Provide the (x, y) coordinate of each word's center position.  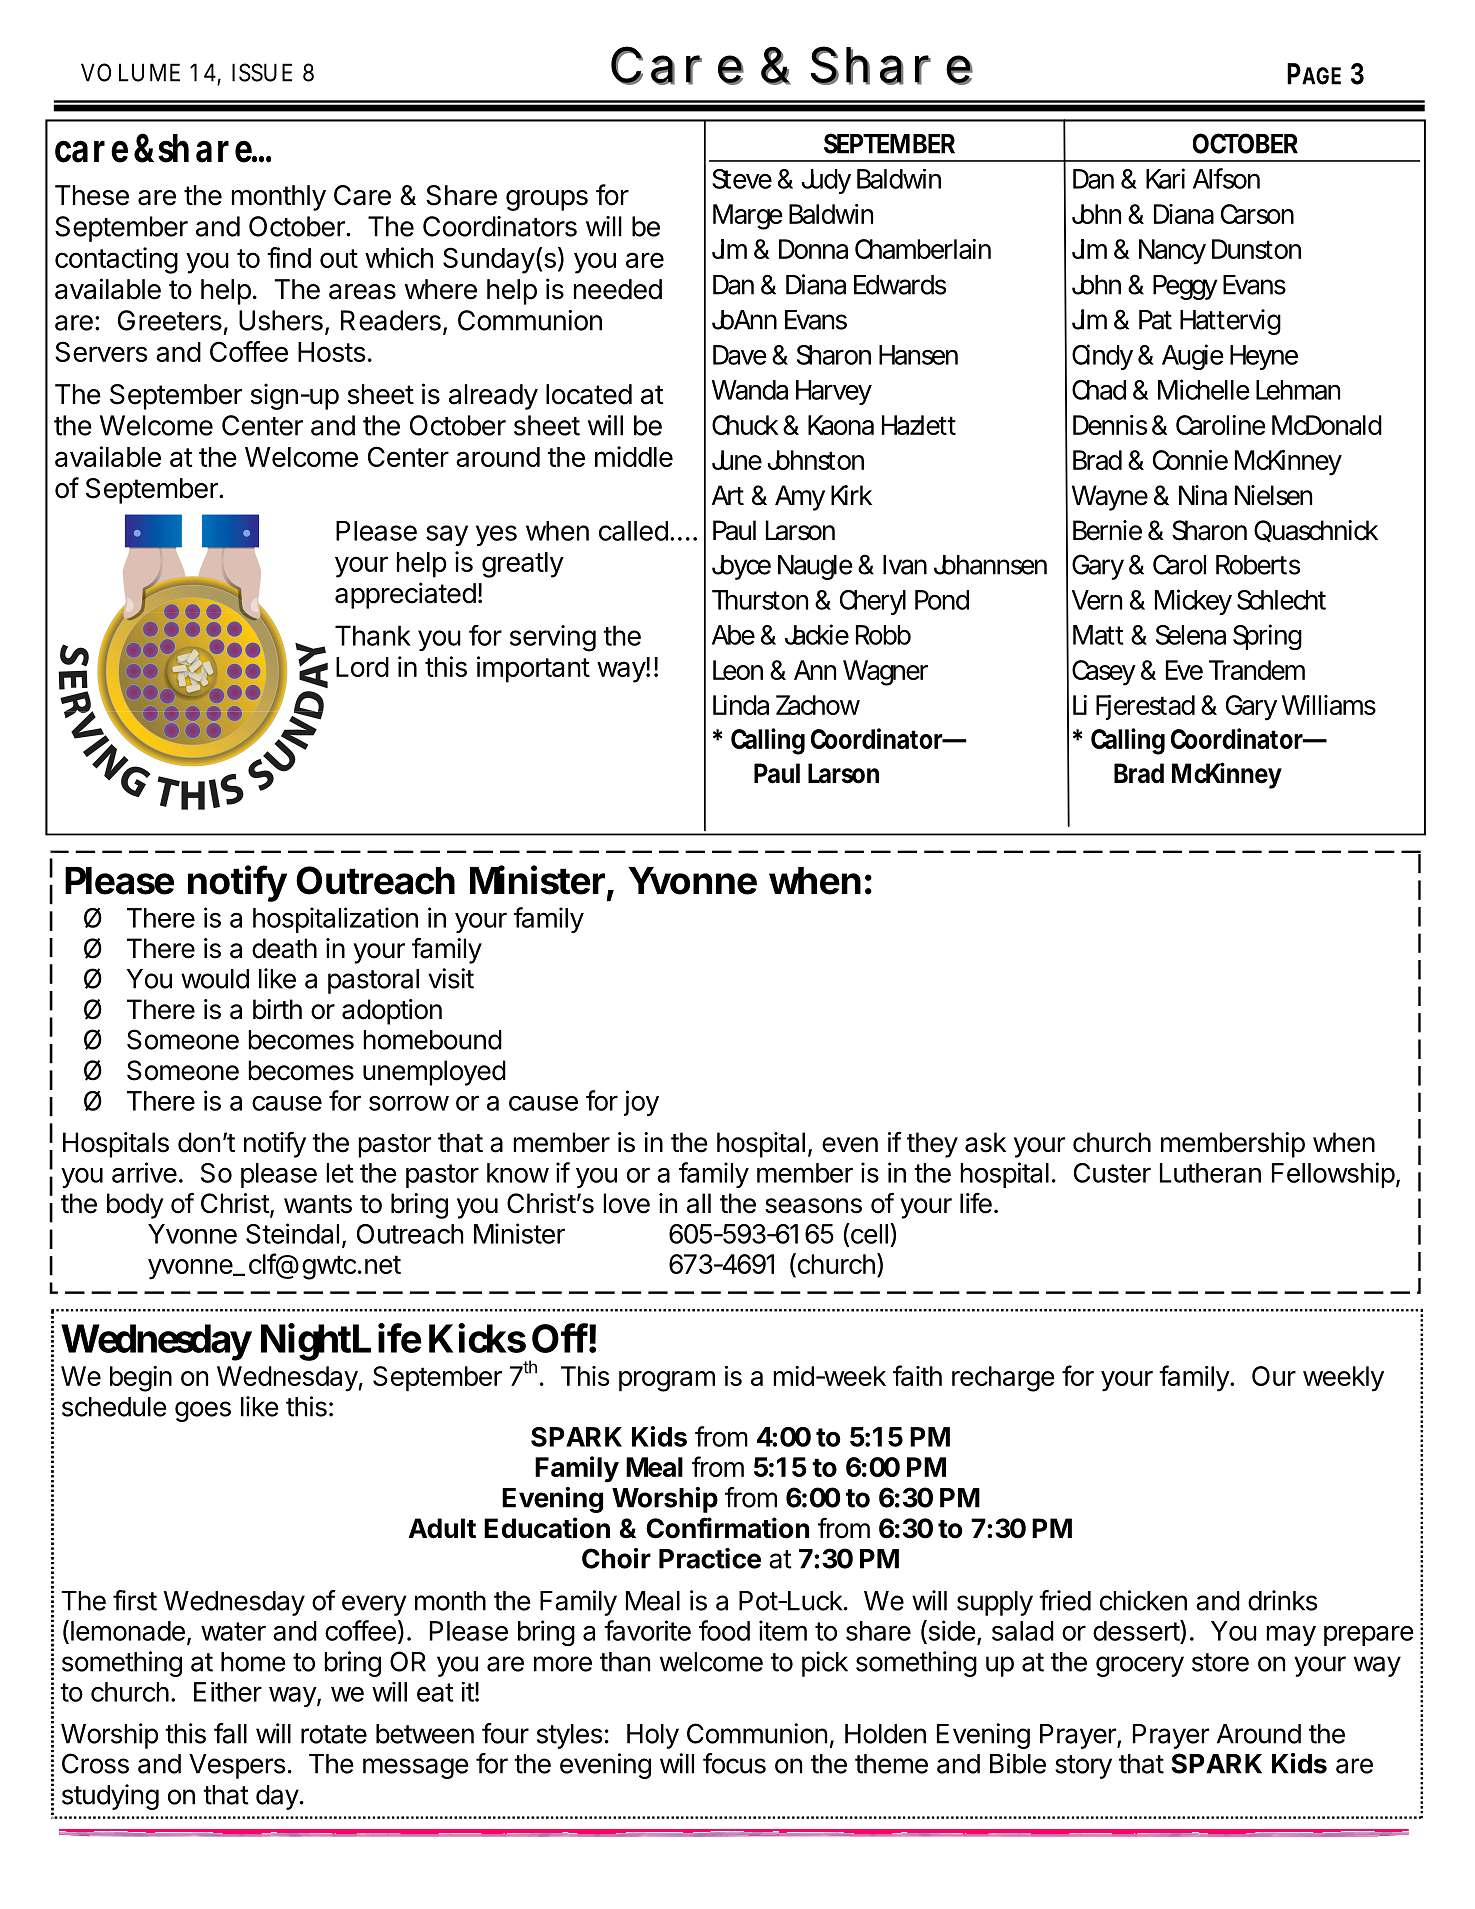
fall (230, 1733)
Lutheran (1210, 1173)
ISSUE (262, 72)
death (284, 948)
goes (203, 1411)
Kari (1165, 178)
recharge (1003, 1379)
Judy (826, 181)
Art (728, 495)
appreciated (405, 595)
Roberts (1258, 565)
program (667, 1381)
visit (451, 978)
